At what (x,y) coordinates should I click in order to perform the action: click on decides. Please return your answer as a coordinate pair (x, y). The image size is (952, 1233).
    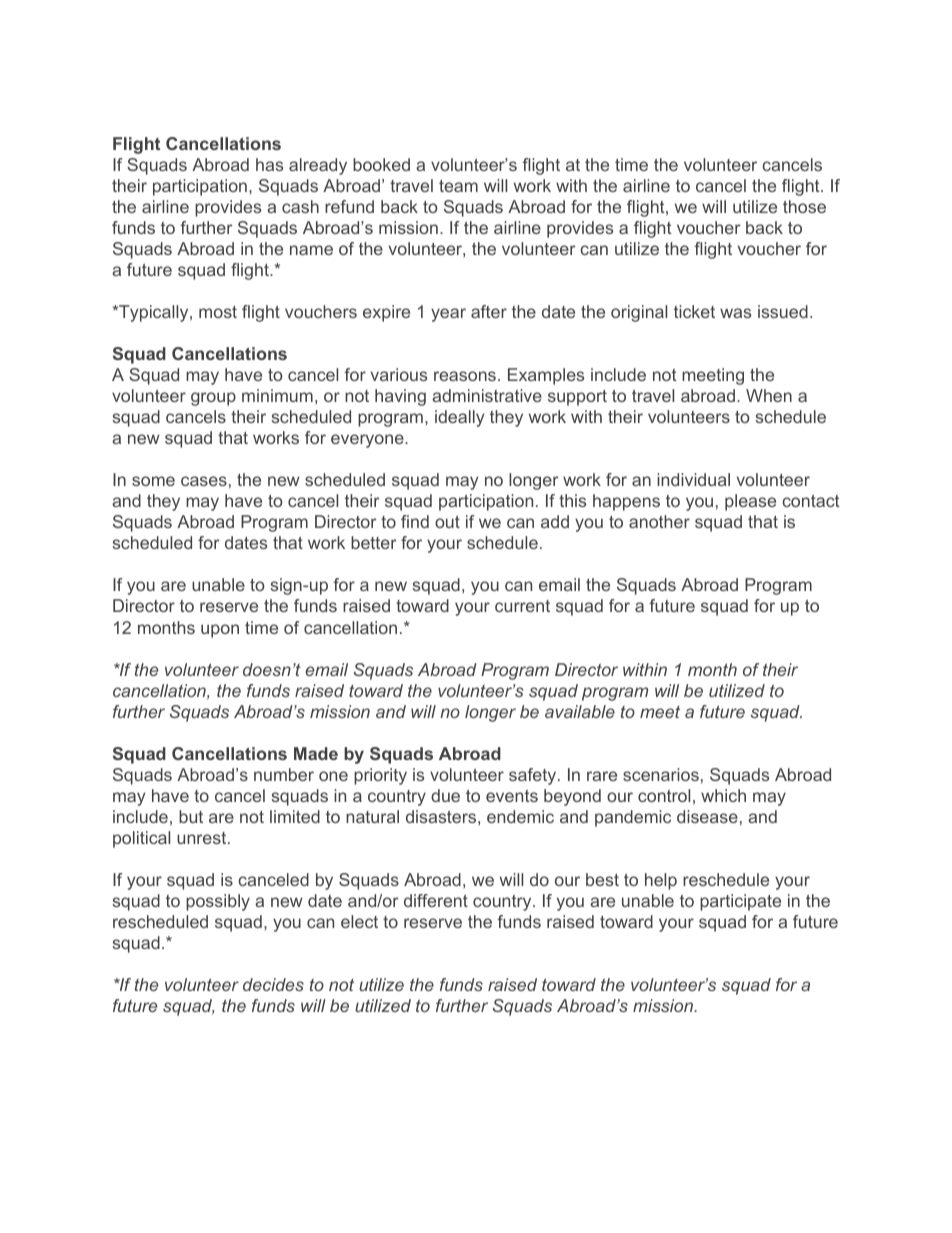
    Looking at the image, I should click on (273, 984).
